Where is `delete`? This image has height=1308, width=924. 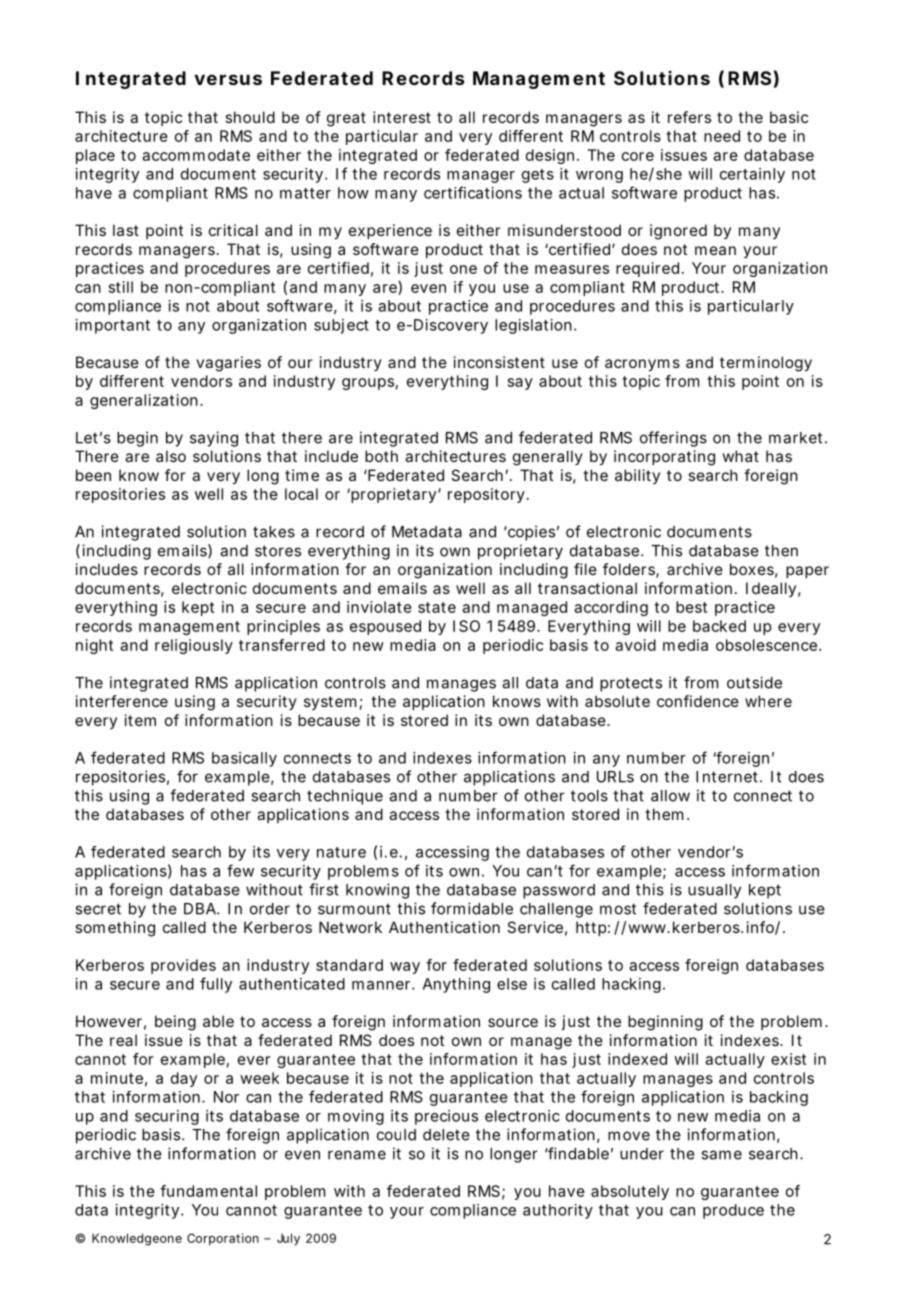 delete is located at coordinates (446, 1135).
